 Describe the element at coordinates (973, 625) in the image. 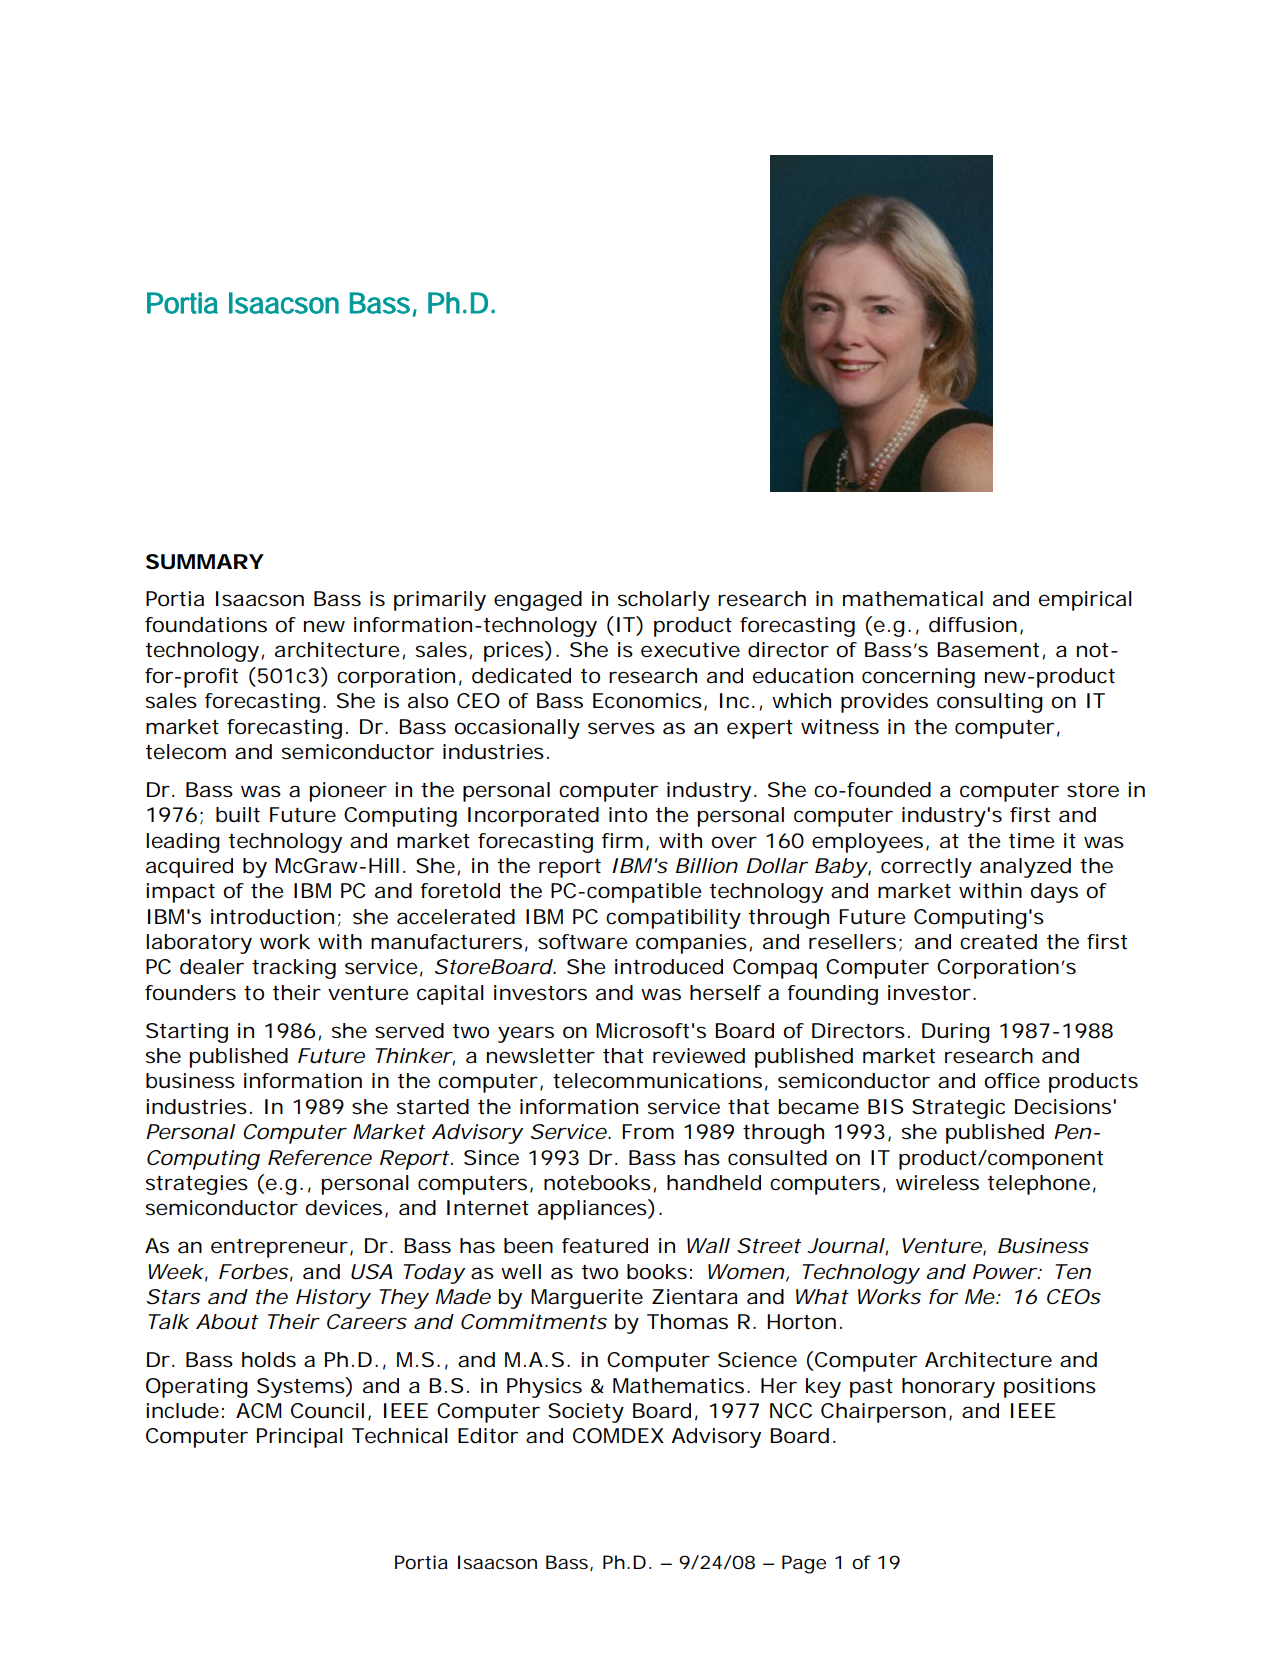

I see `diffusion` at that location.
